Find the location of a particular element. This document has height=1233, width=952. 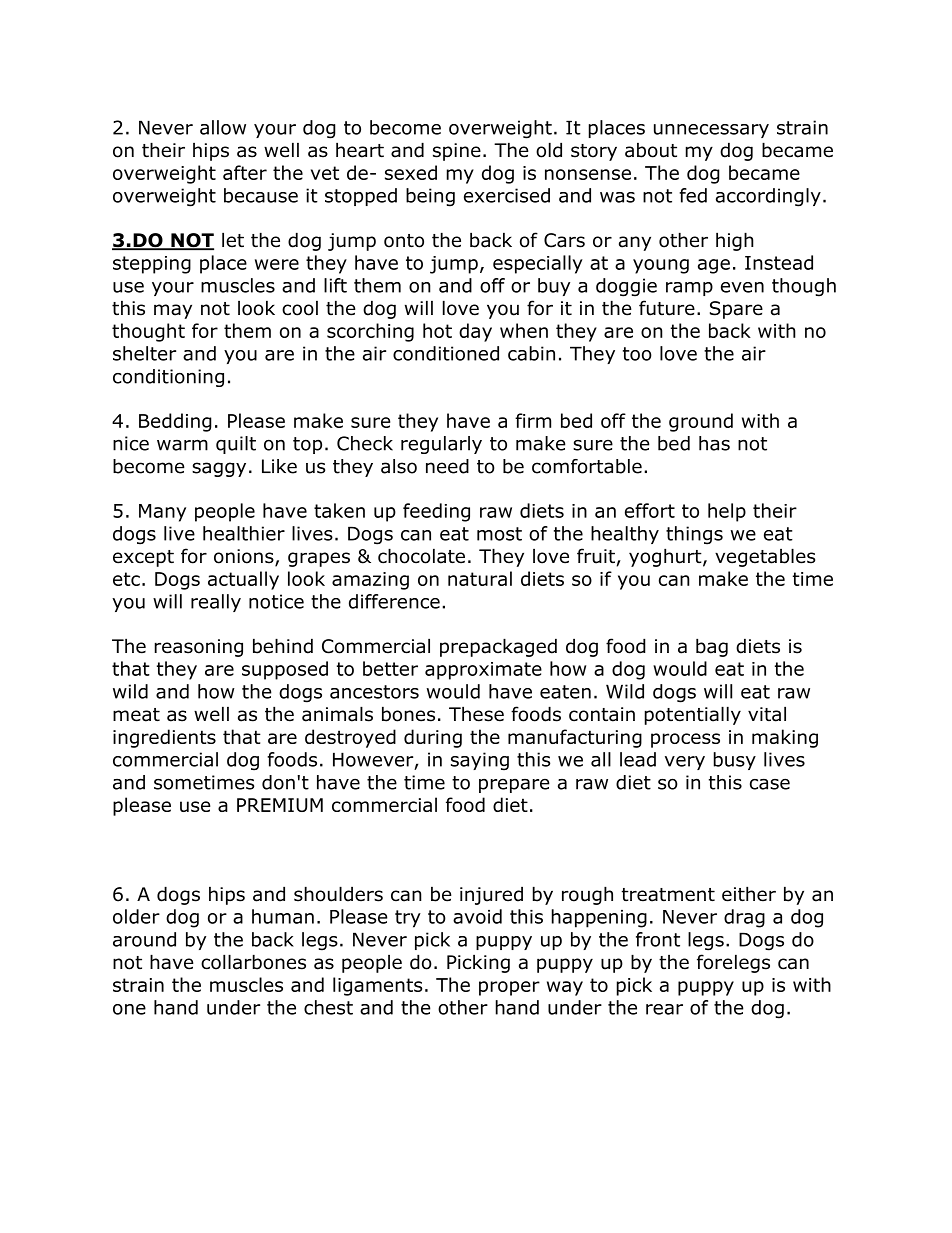

need is located at coordinates (447, 466).
